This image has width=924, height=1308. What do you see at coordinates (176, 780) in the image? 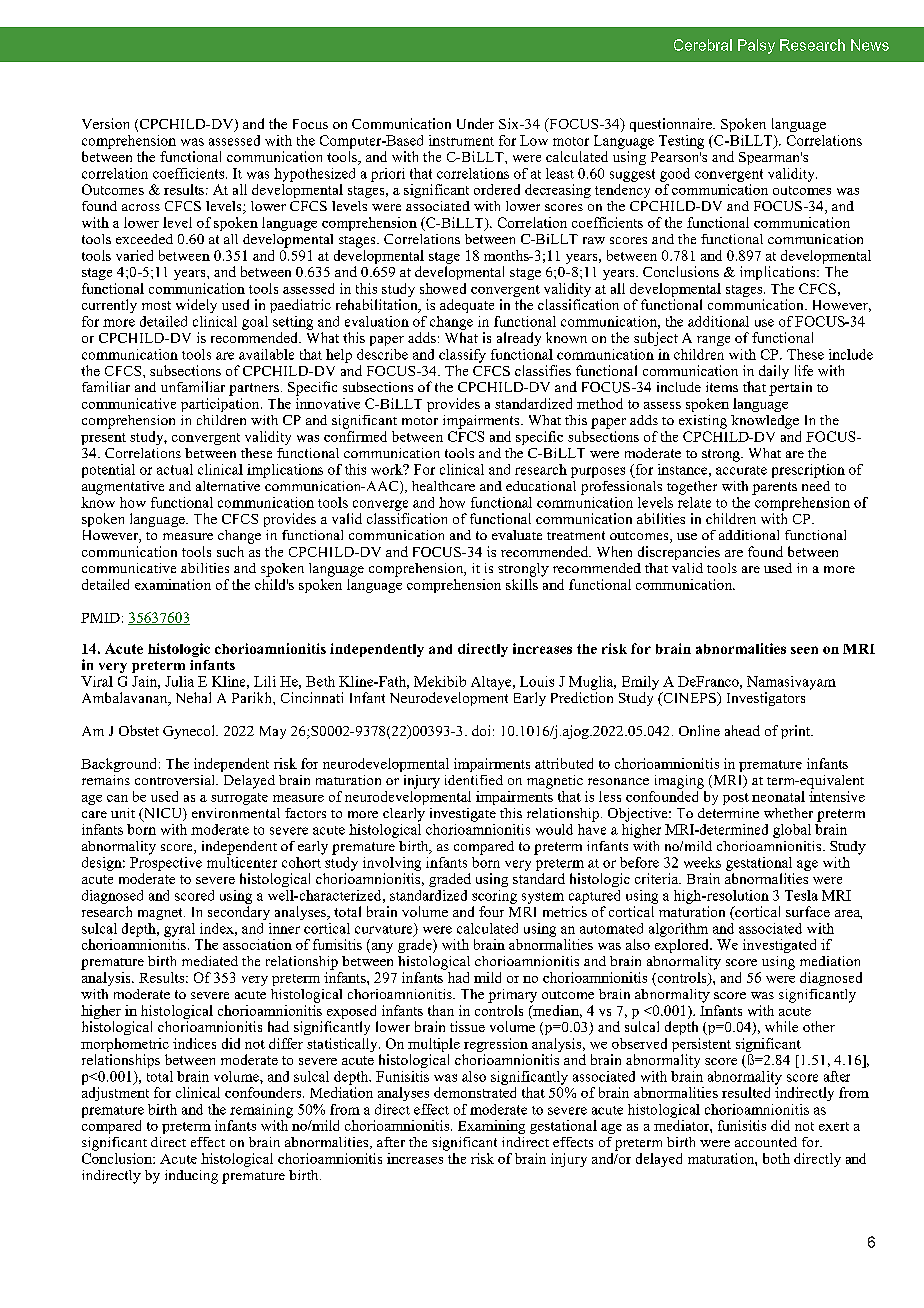
I see `controversial` at bounding box center [176, 780].
